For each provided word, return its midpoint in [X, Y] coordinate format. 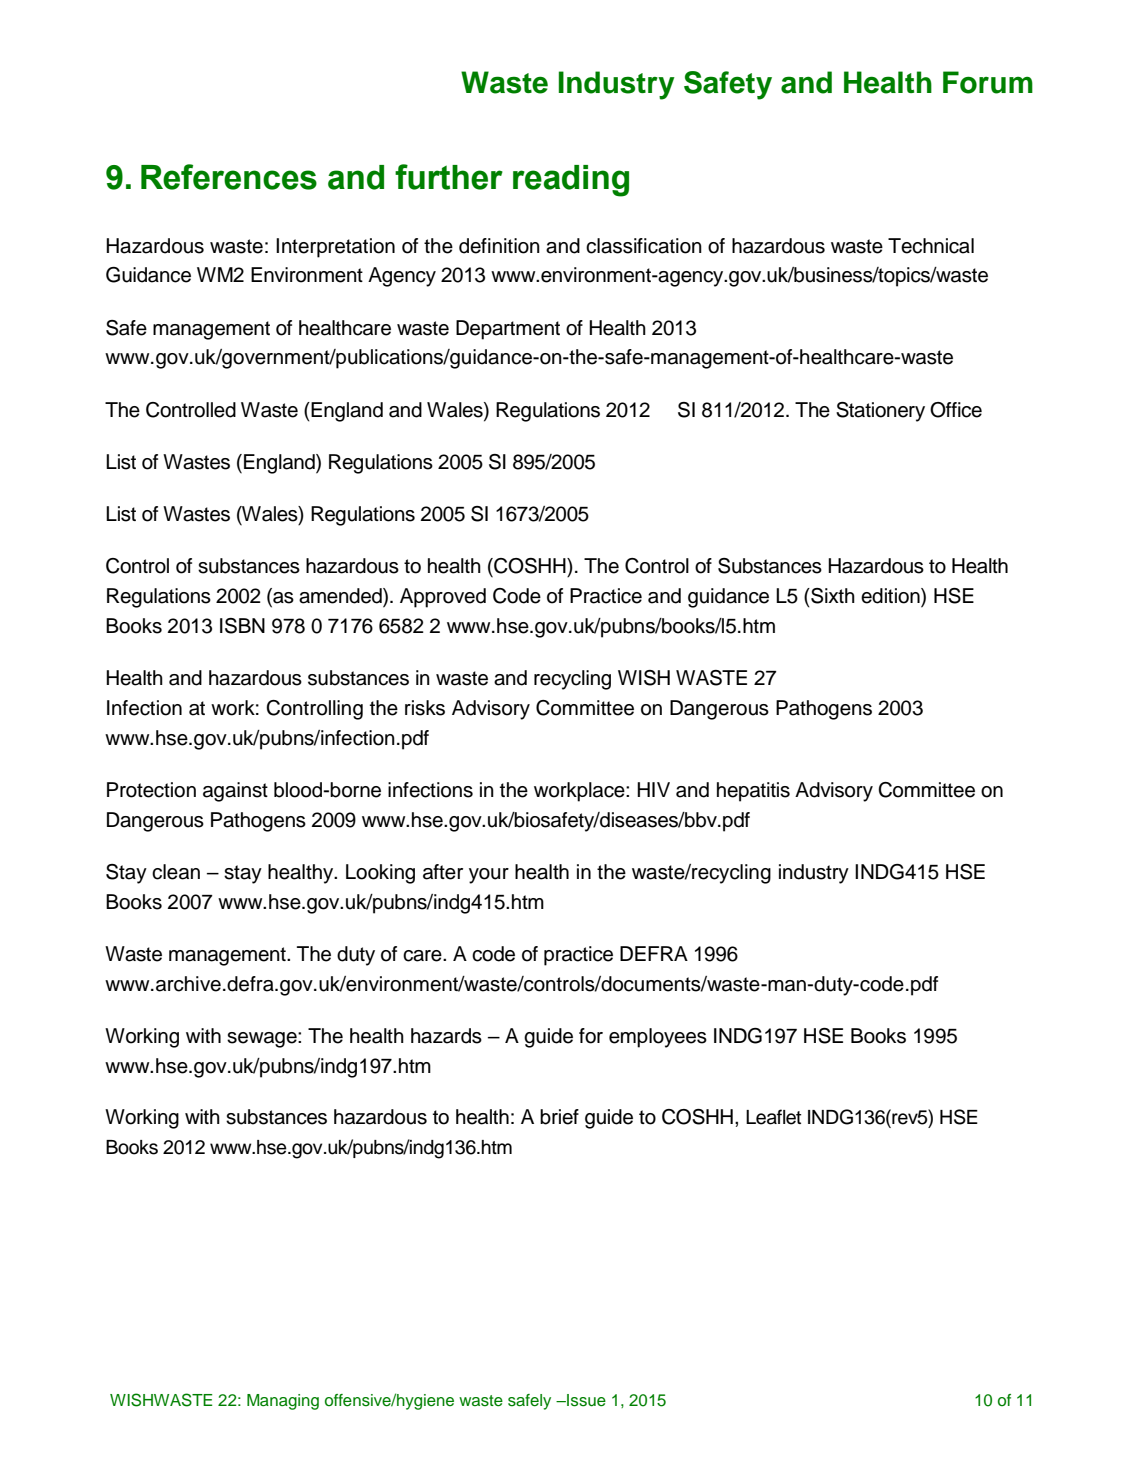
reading [571, 181]
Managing [283, 1402]
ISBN [242, 626]
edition [891, 596]
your [489, 876]
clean [176, 872]
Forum [988, 82]
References [229, 177]
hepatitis [753, 792]
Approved [443, 598]
